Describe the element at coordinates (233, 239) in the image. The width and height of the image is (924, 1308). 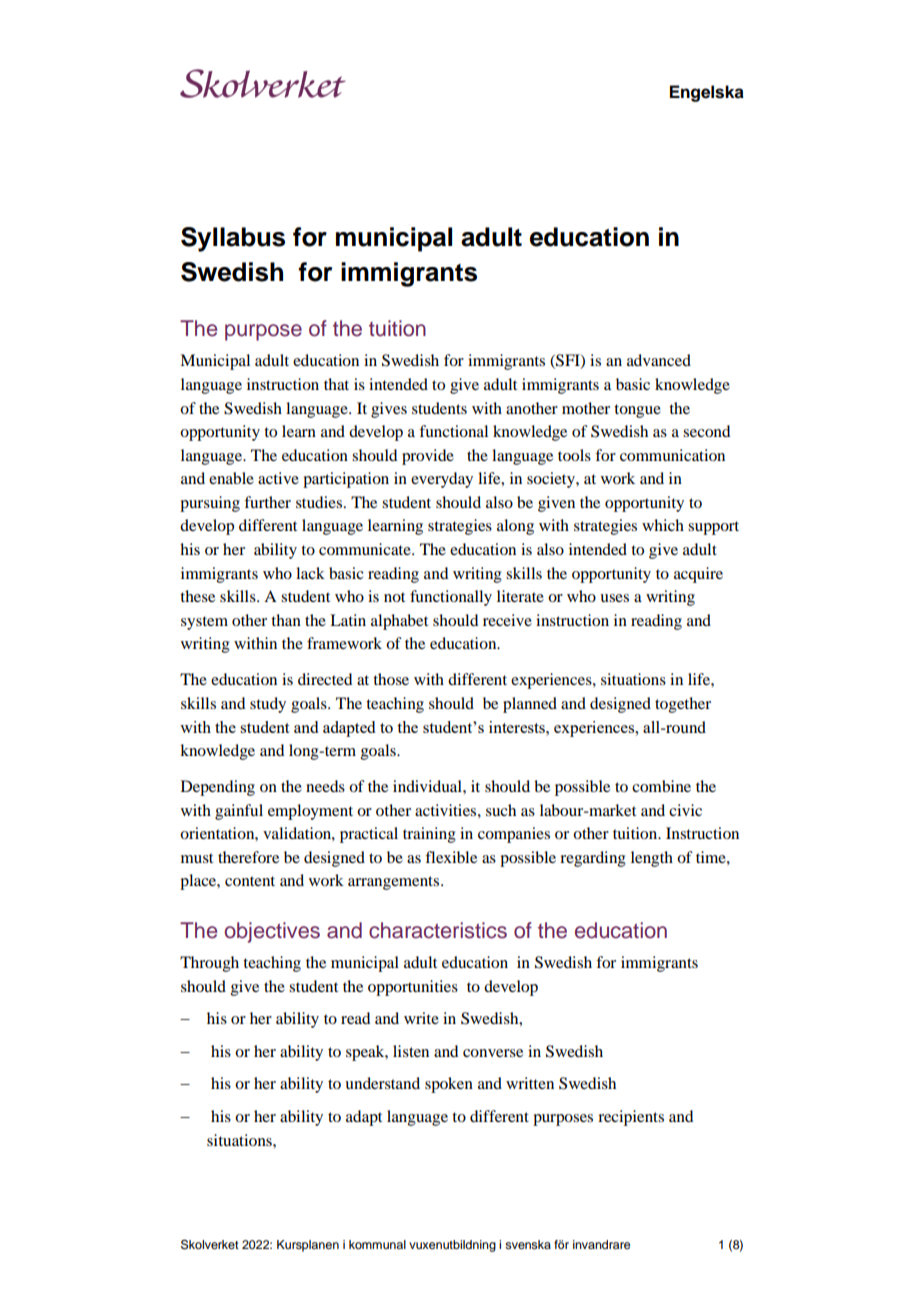
I see `Syllabus` at that location.
